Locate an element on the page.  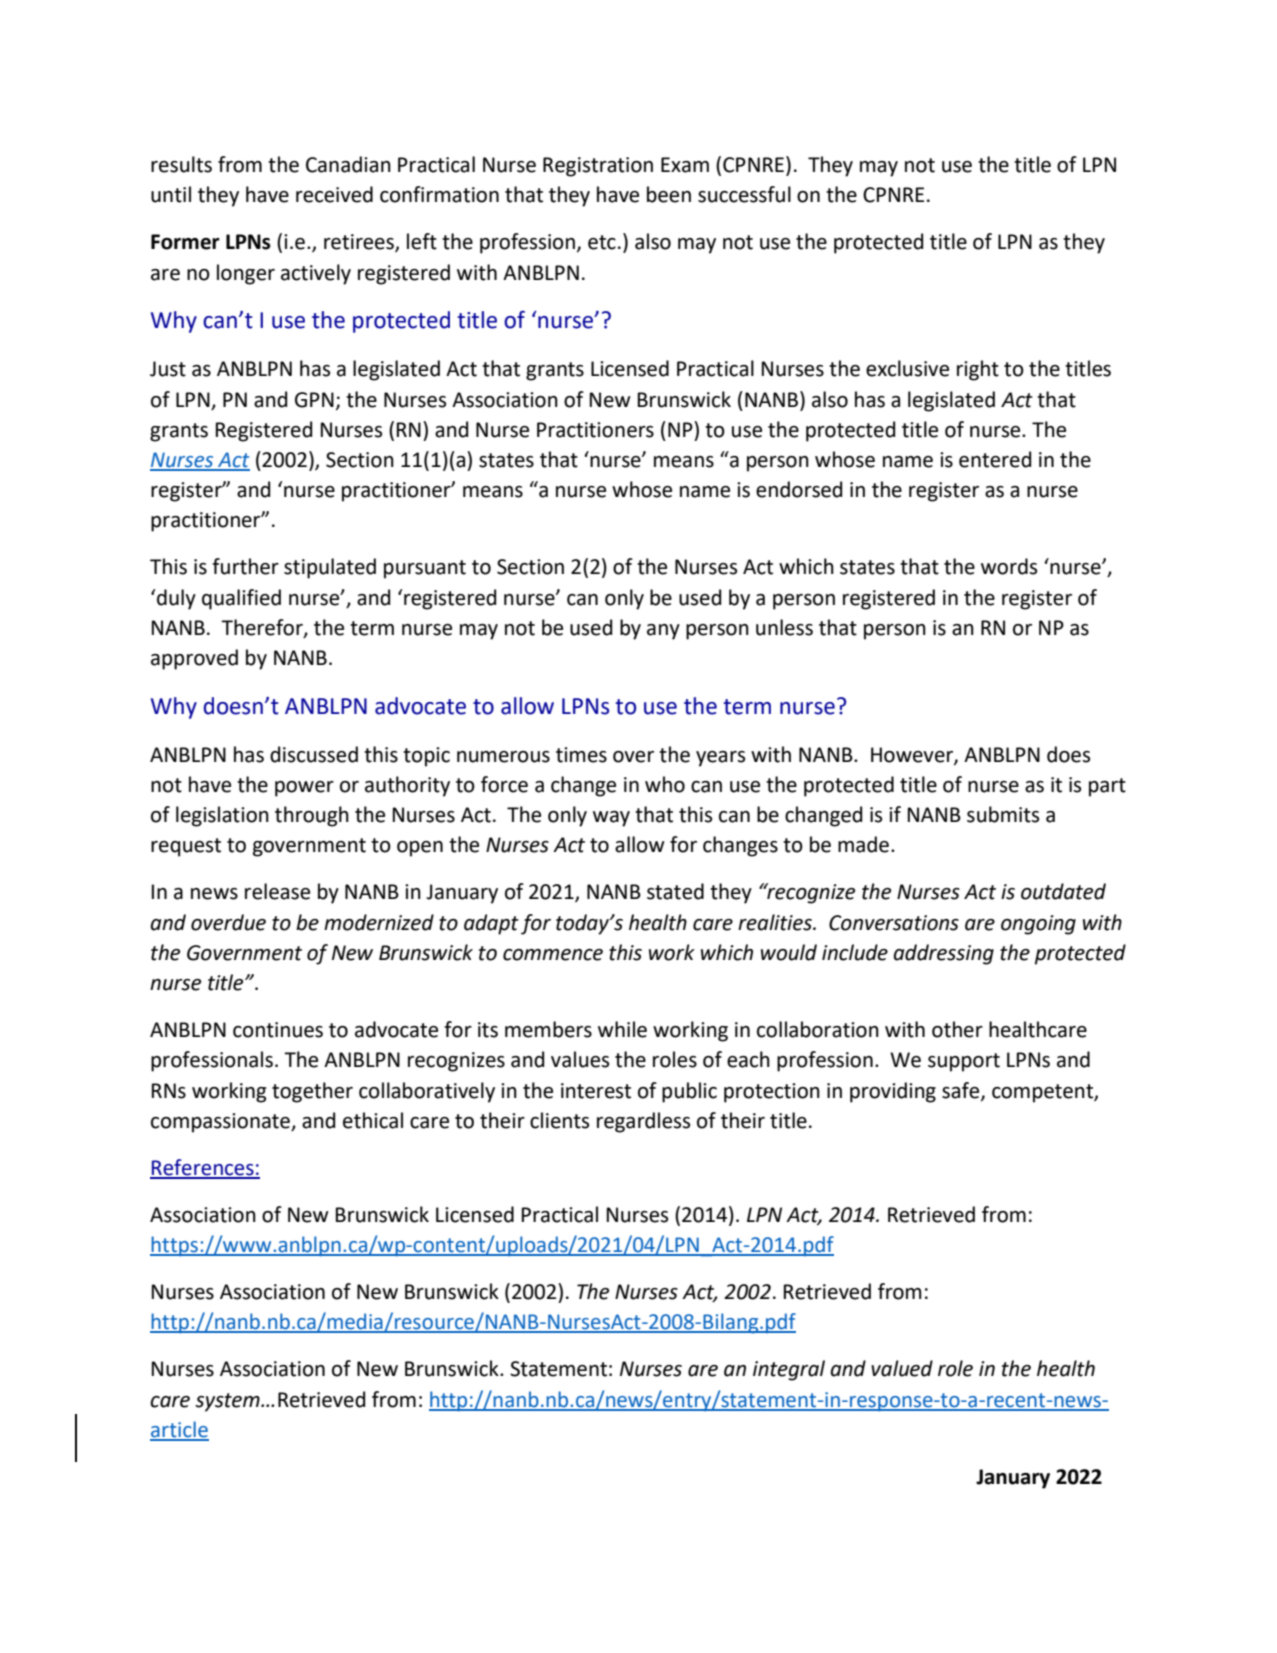
further is located at coordinates (245, 566).
